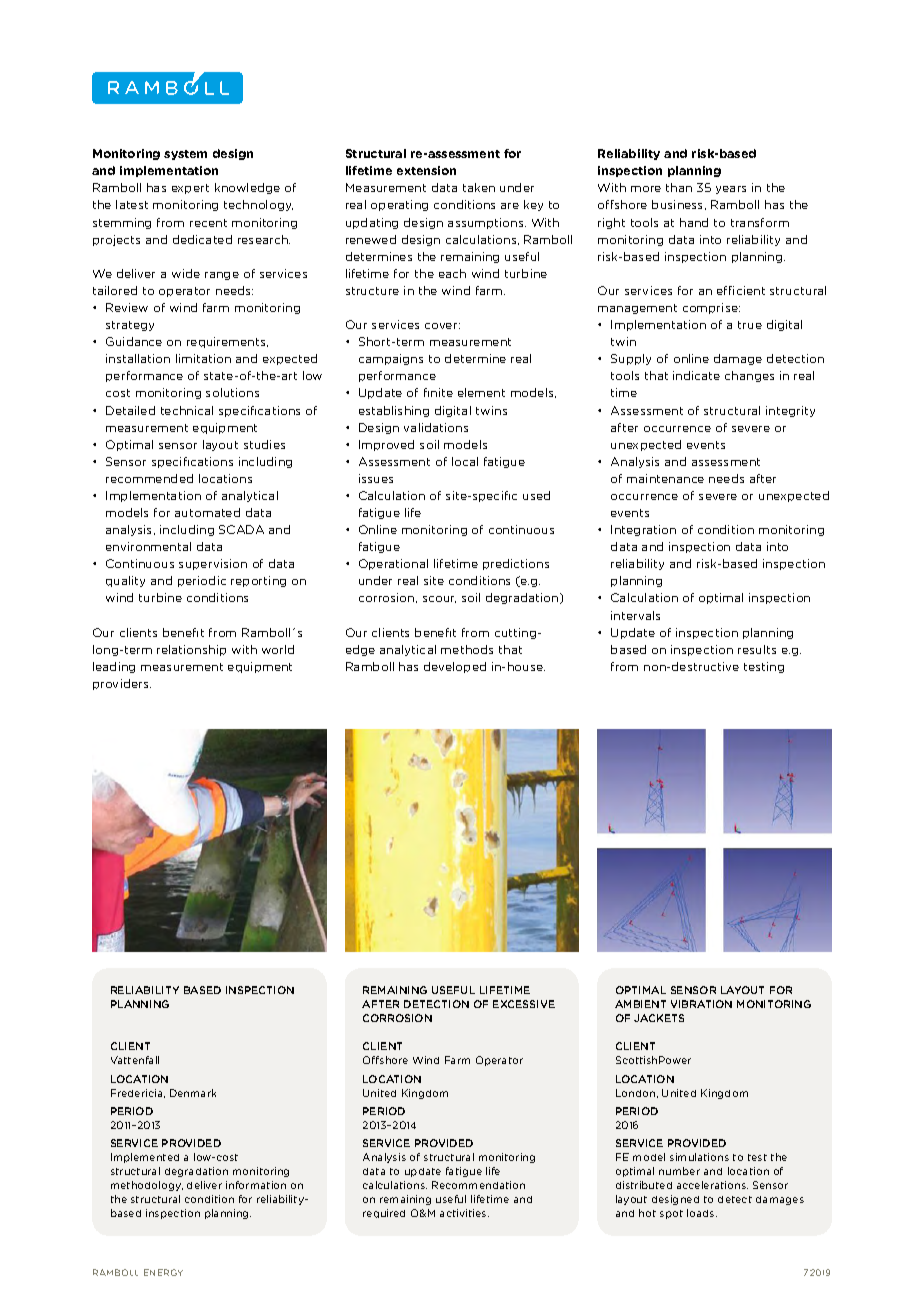  What do you see at coordinates (731, 190) in the page?
I see `years` at bounding box center [731, 190].
